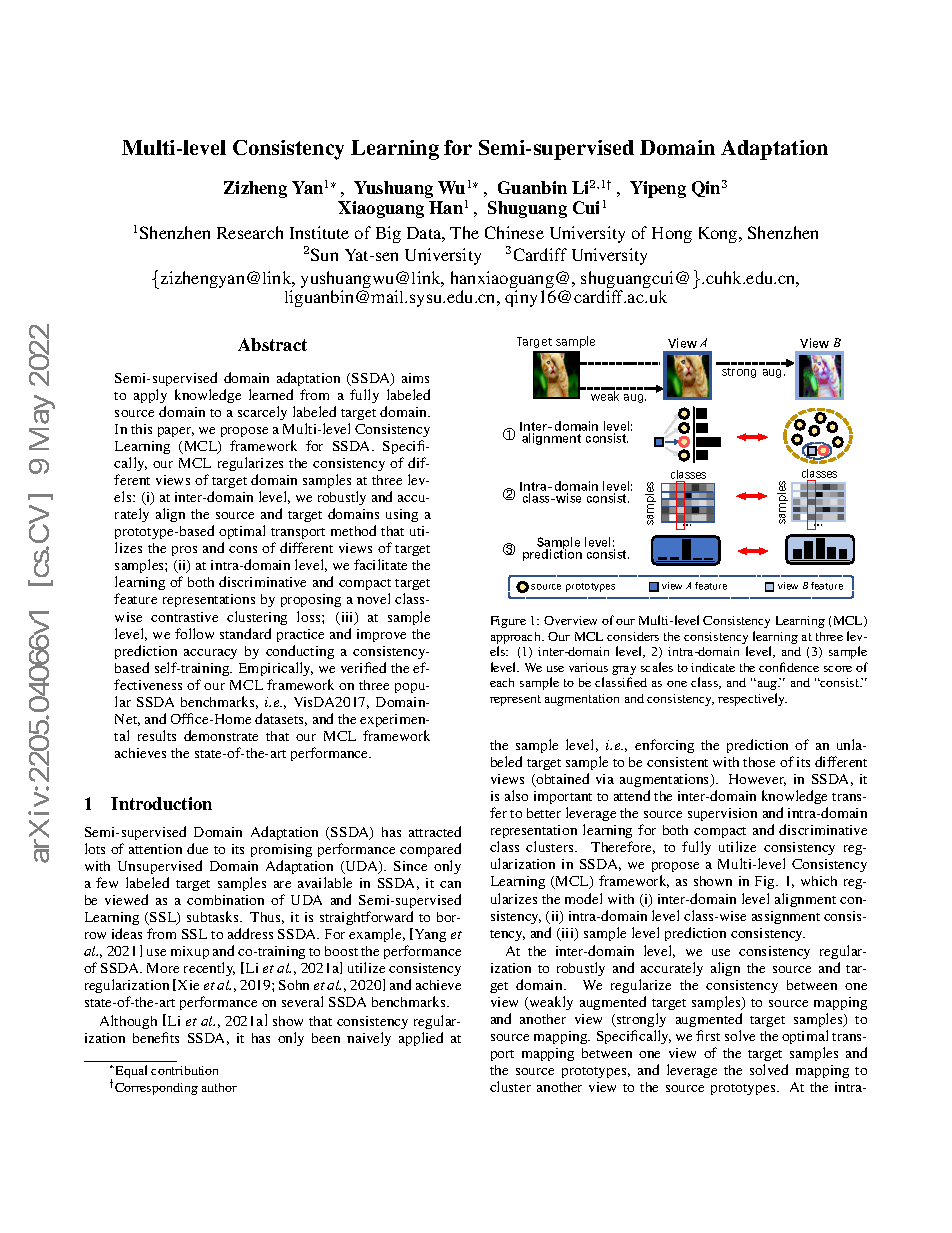  What do you see at coordinates (184, 1070) in the screenshot?
I see `contribution` at bounding box center [184, 1070].
